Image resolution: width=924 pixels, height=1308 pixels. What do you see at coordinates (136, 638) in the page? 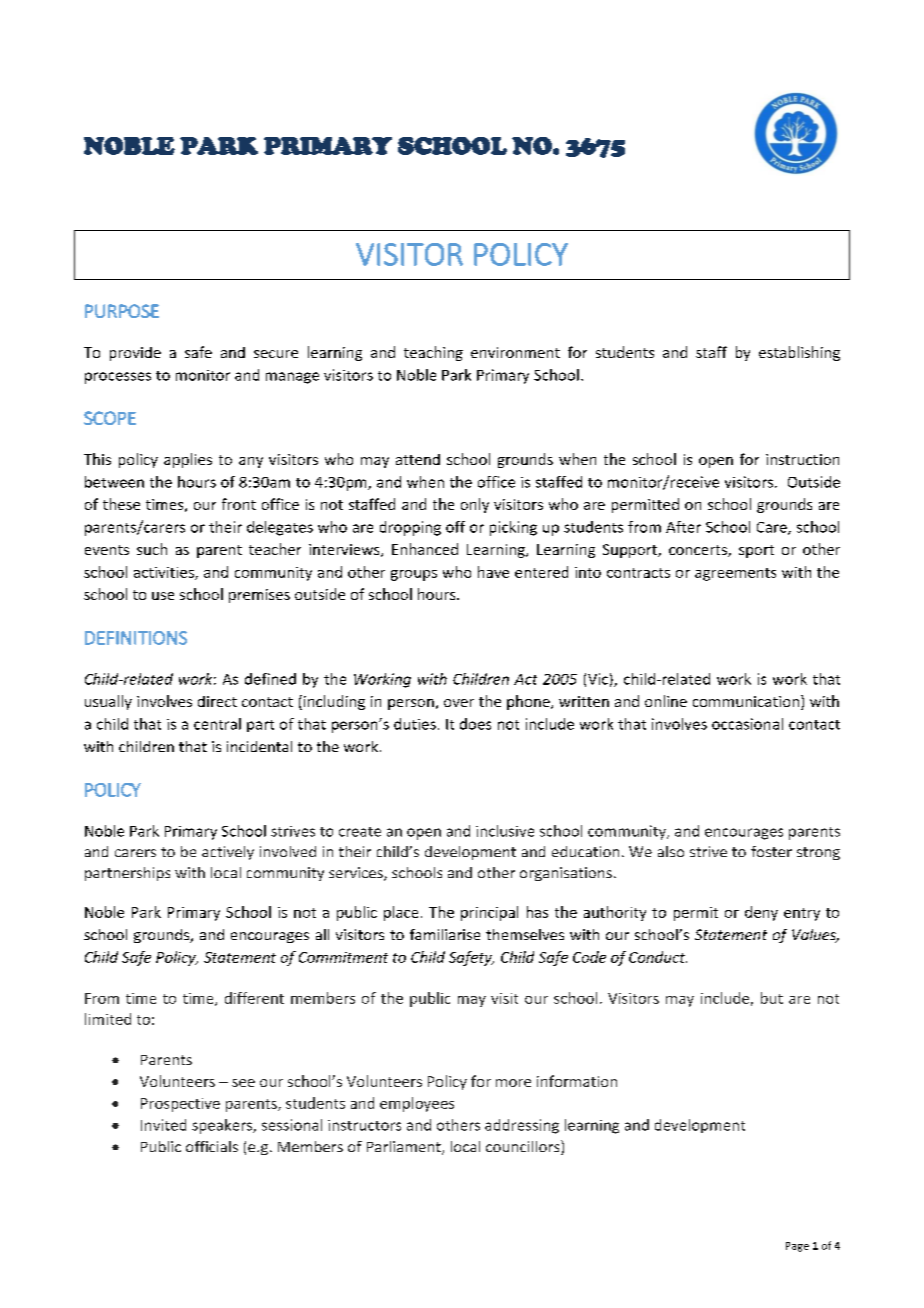
I see `DEFINITIONS` at bounding box center [136, 638].
